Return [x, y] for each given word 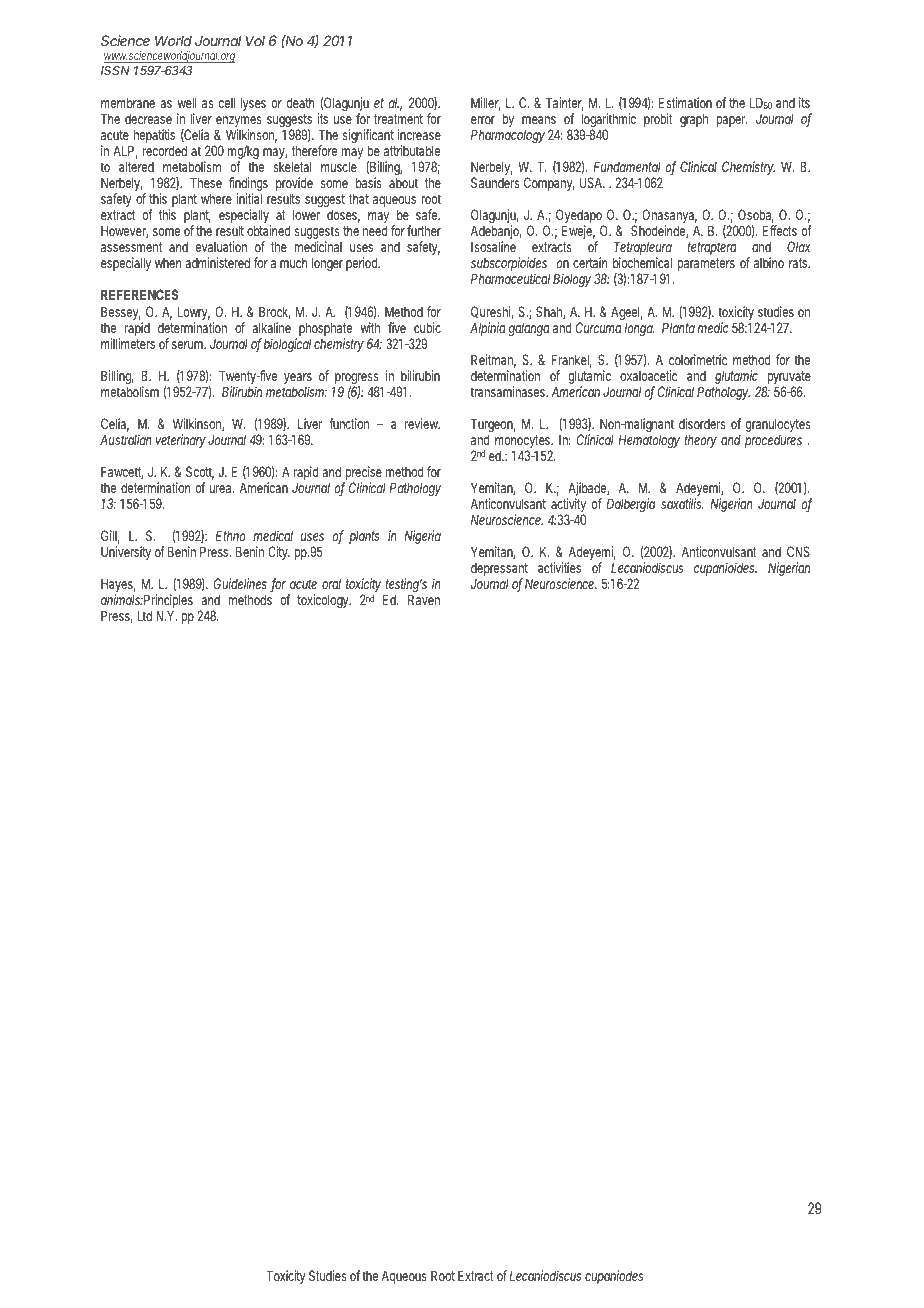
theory [701, 441]
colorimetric [698, 359]
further [424, 230]
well [187, 102]
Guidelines [242, 585]
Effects [780, 230]
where [216, 198]
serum [189, 345]
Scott [200, 473]
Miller [486, 104]
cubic [427, 327]
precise [363, 474]
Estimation [685, 102]
